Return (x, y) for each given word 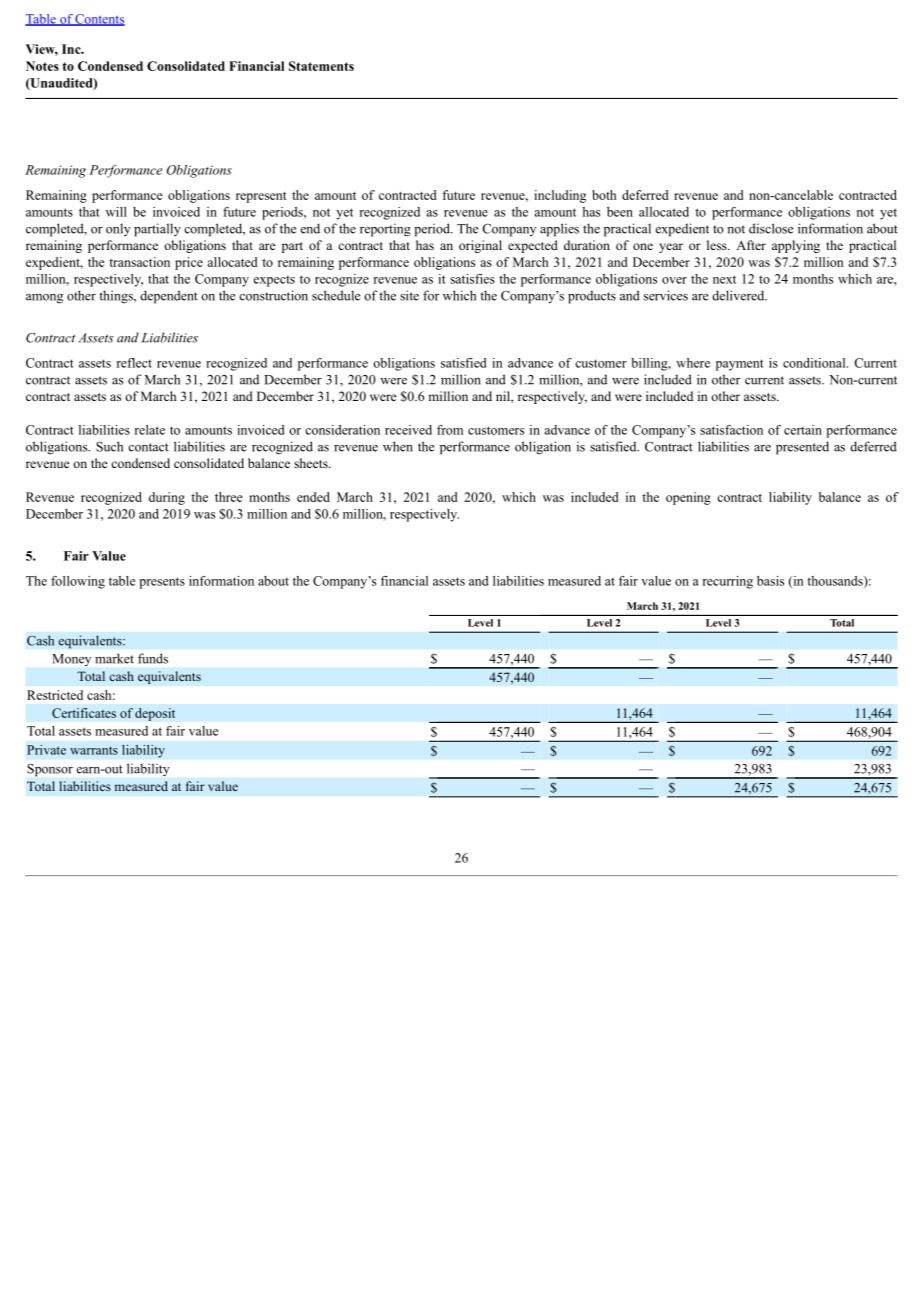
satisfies (472, 279)
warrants (94, 750)
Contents (99, 20)
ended (313, 497)
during (167, 498)
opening (688, 498)
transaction (139, 262)
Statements (321, 66)
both (604, 195)
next (724, 279)
